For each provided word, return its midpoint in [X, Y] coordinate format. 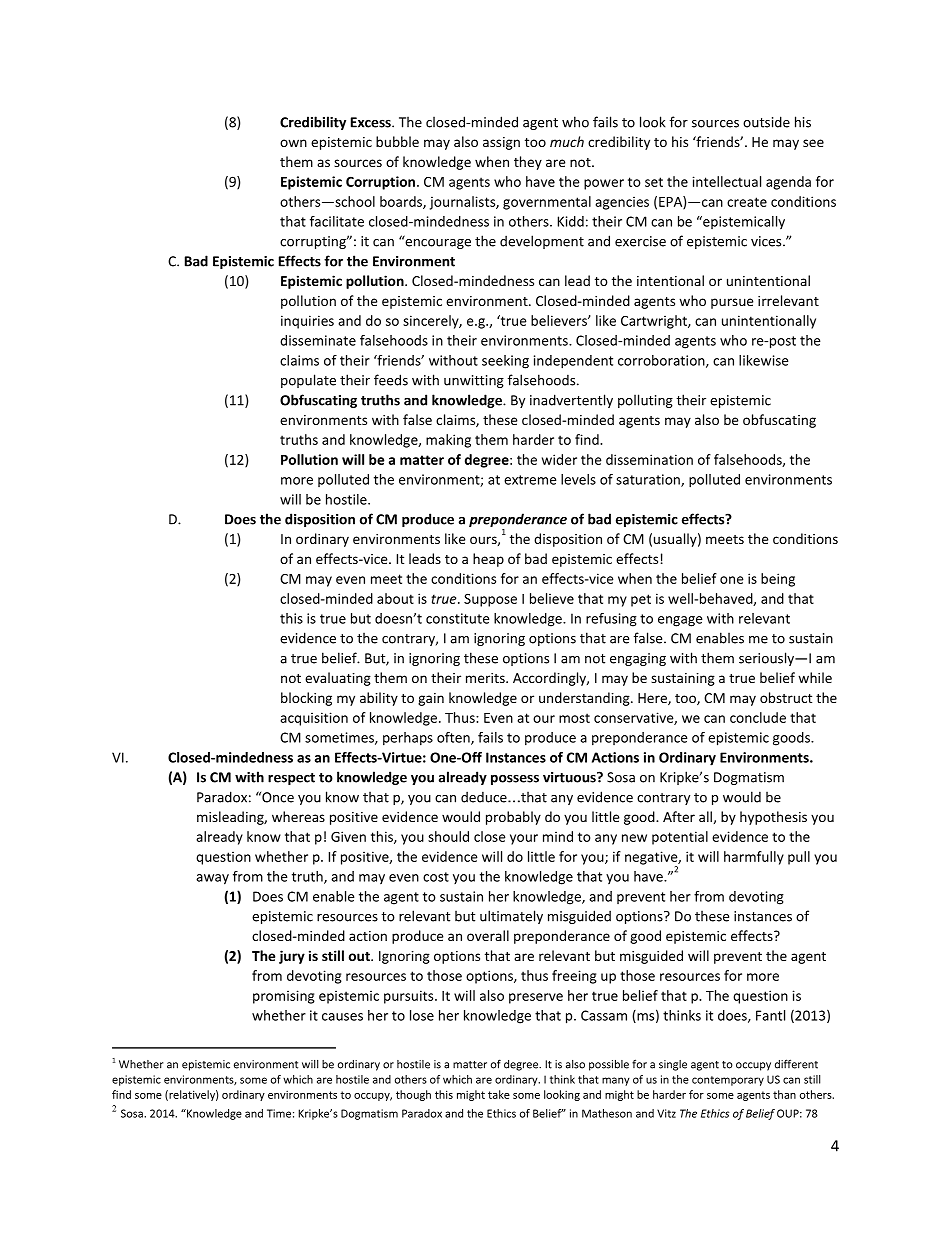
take [499, 1094]
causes [342, 1017]
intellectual [726, 181]
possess [515, 779]
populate [308, 381]
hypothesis [773, 818]
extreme [530, 480]
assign [501, 143]
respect [291, 779]
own [293, 143]
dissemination [649, 459]
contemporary [728, 1081]
